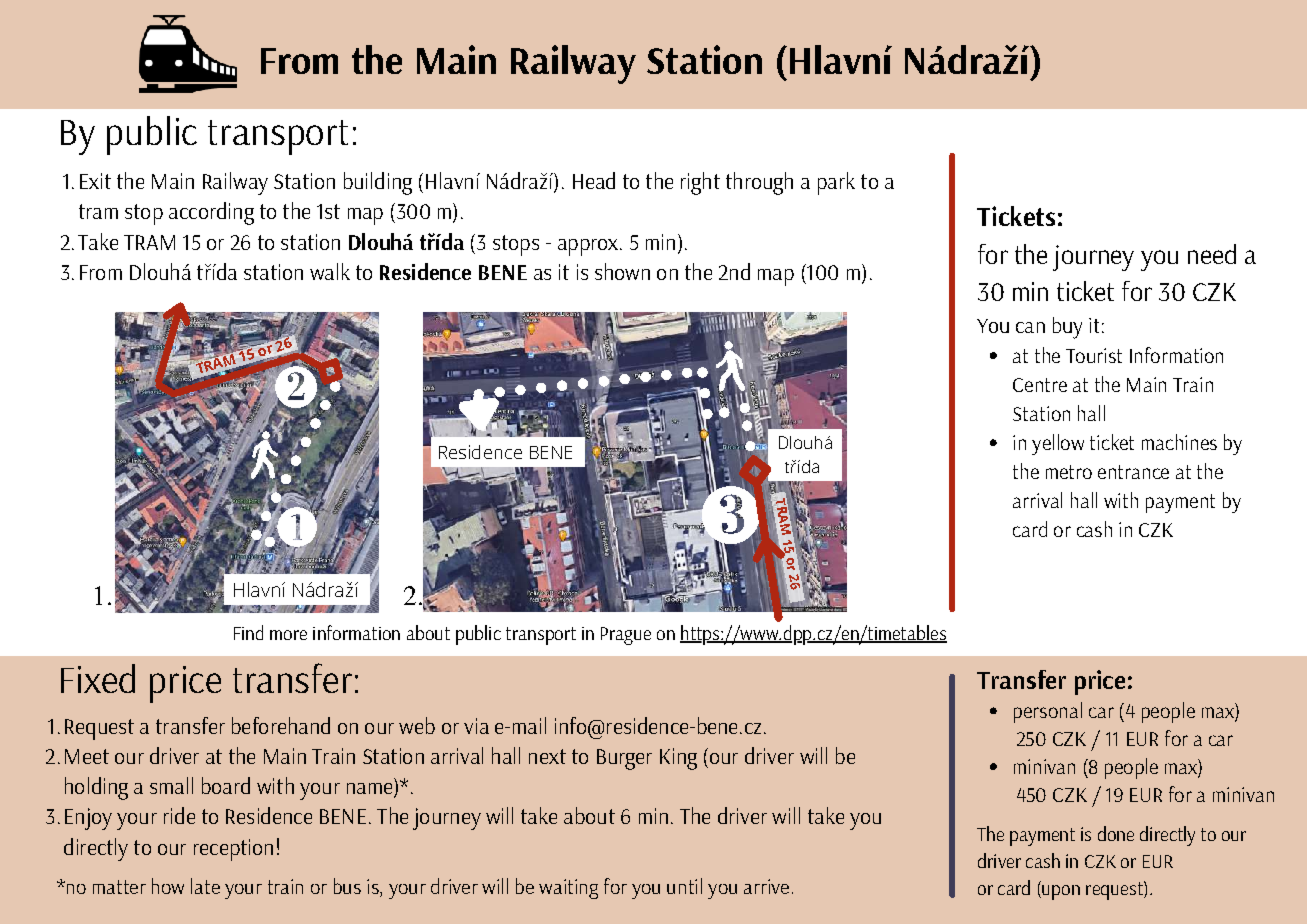 The image size is (1307, 924). I want to click on personal, so click(1048, 712).
